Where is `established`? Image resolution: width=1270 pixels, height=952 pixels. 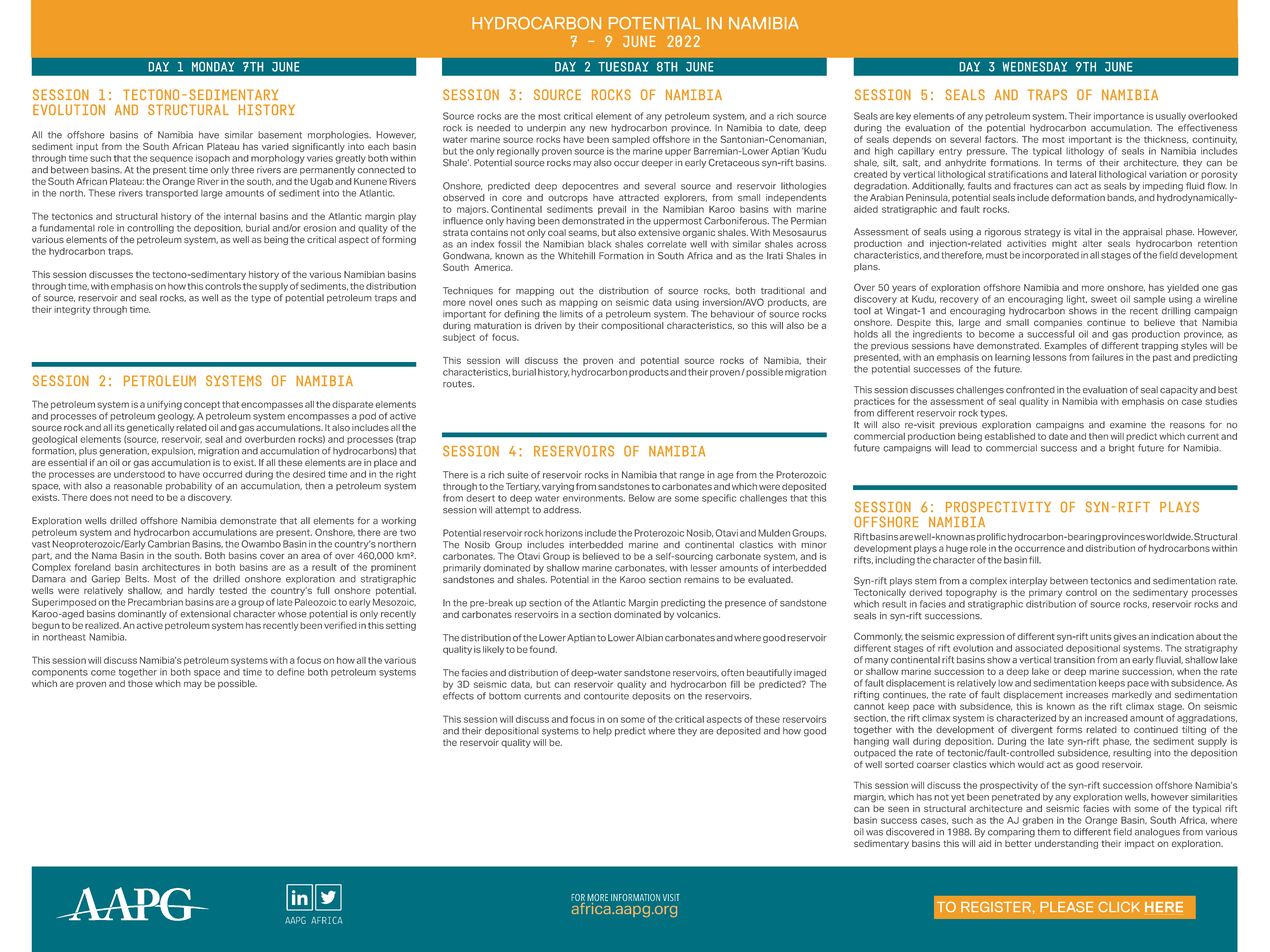
established is located at coordinates (1010, 436).
